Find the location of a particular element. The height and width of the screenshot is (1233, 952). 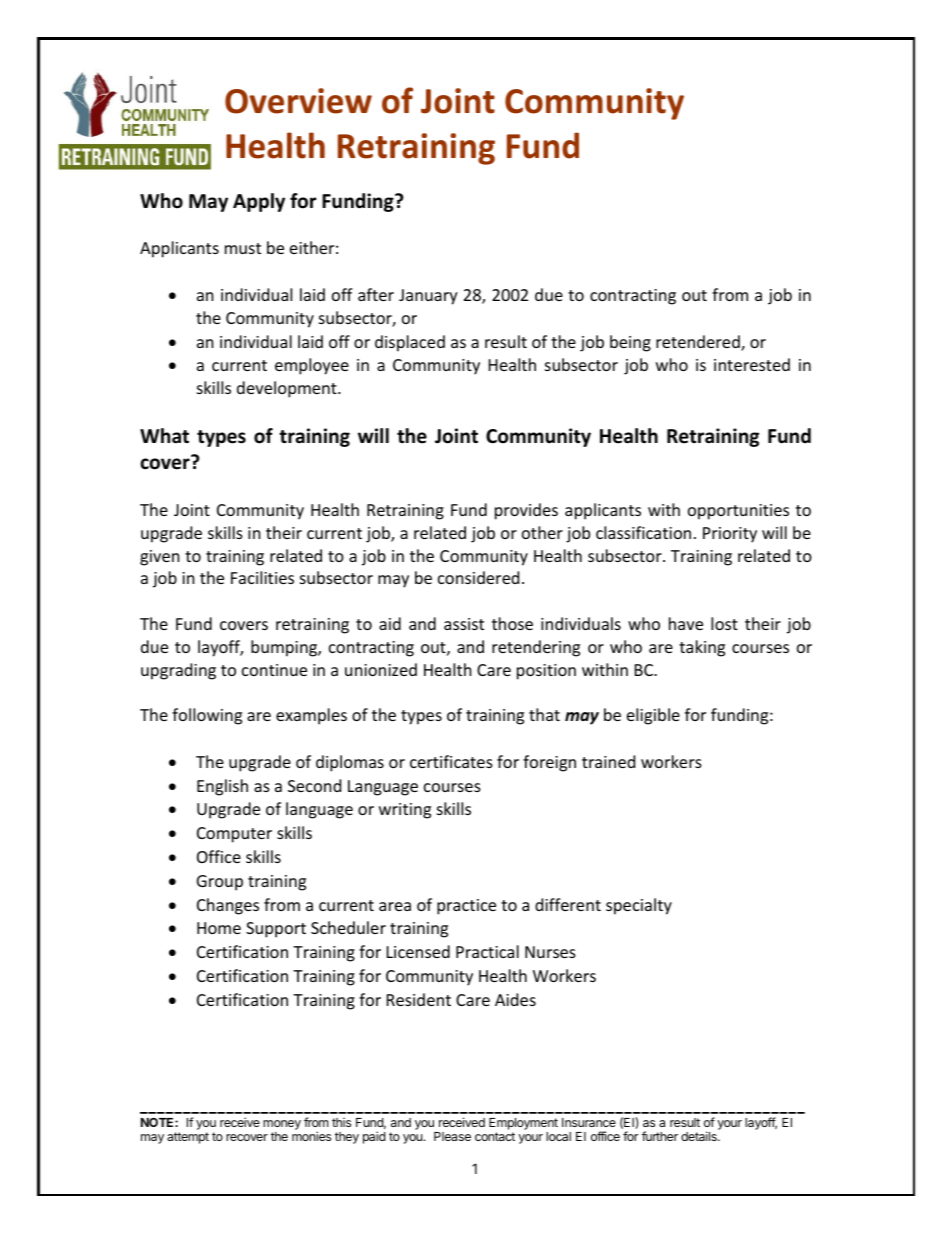

January is located at coordinates (428, 297).
